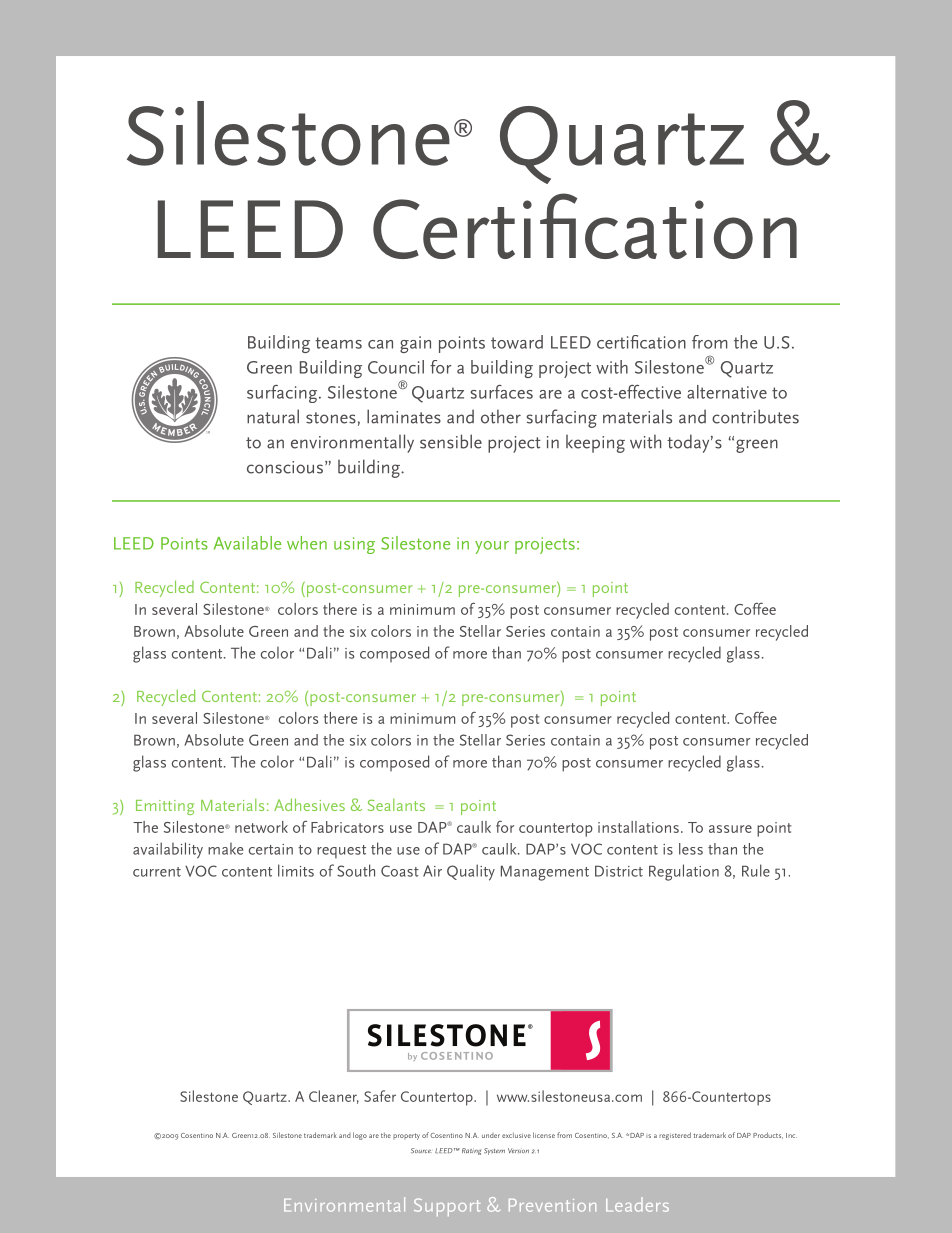 The image size is (952, 1233). What do you see at coordinates (471, 872) in the screenshot?
I see `Quality` at bounding box center [471, 872].
